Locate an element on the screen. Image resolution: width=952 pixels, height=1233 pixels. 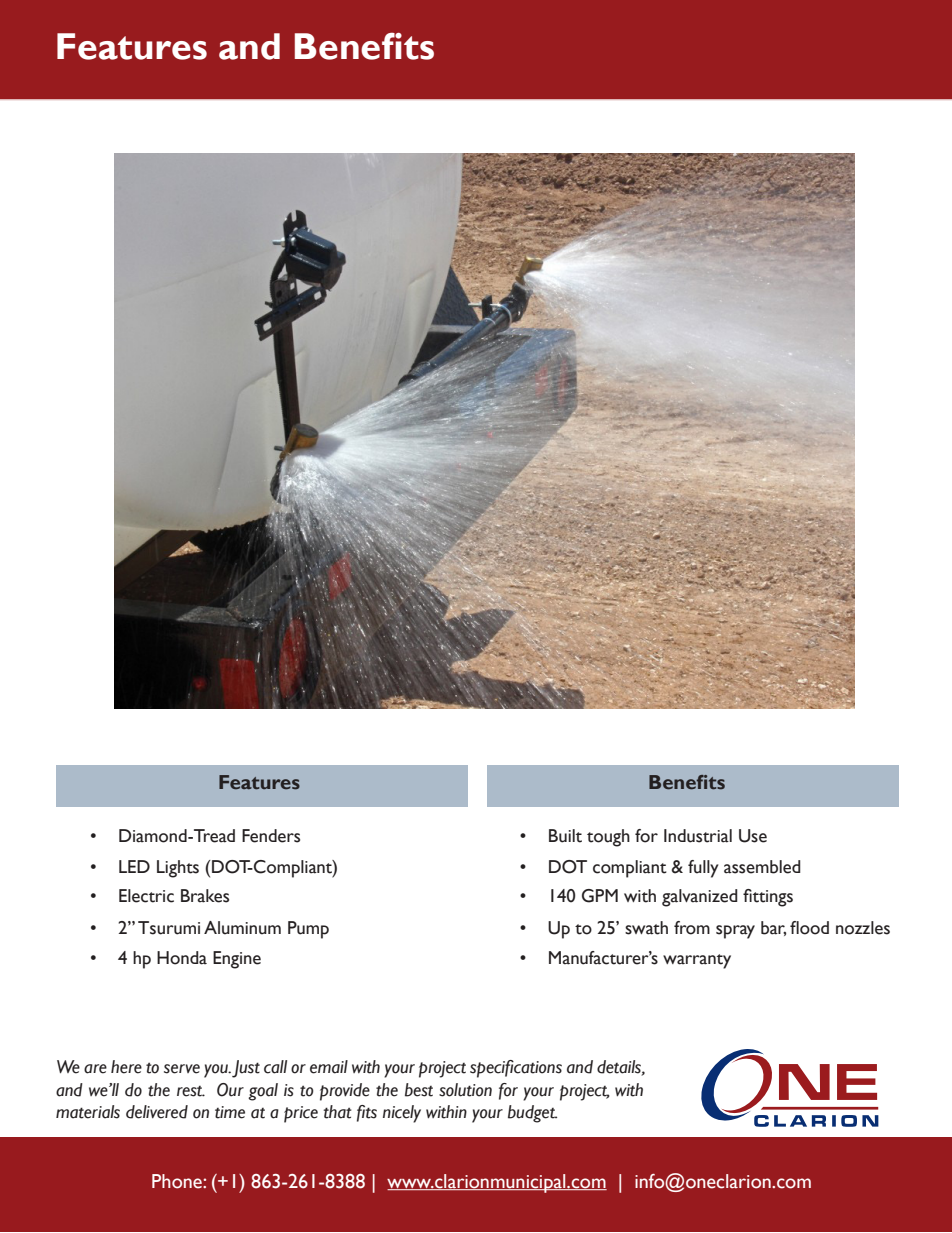
budget is located at coordinates (532, 1114).
